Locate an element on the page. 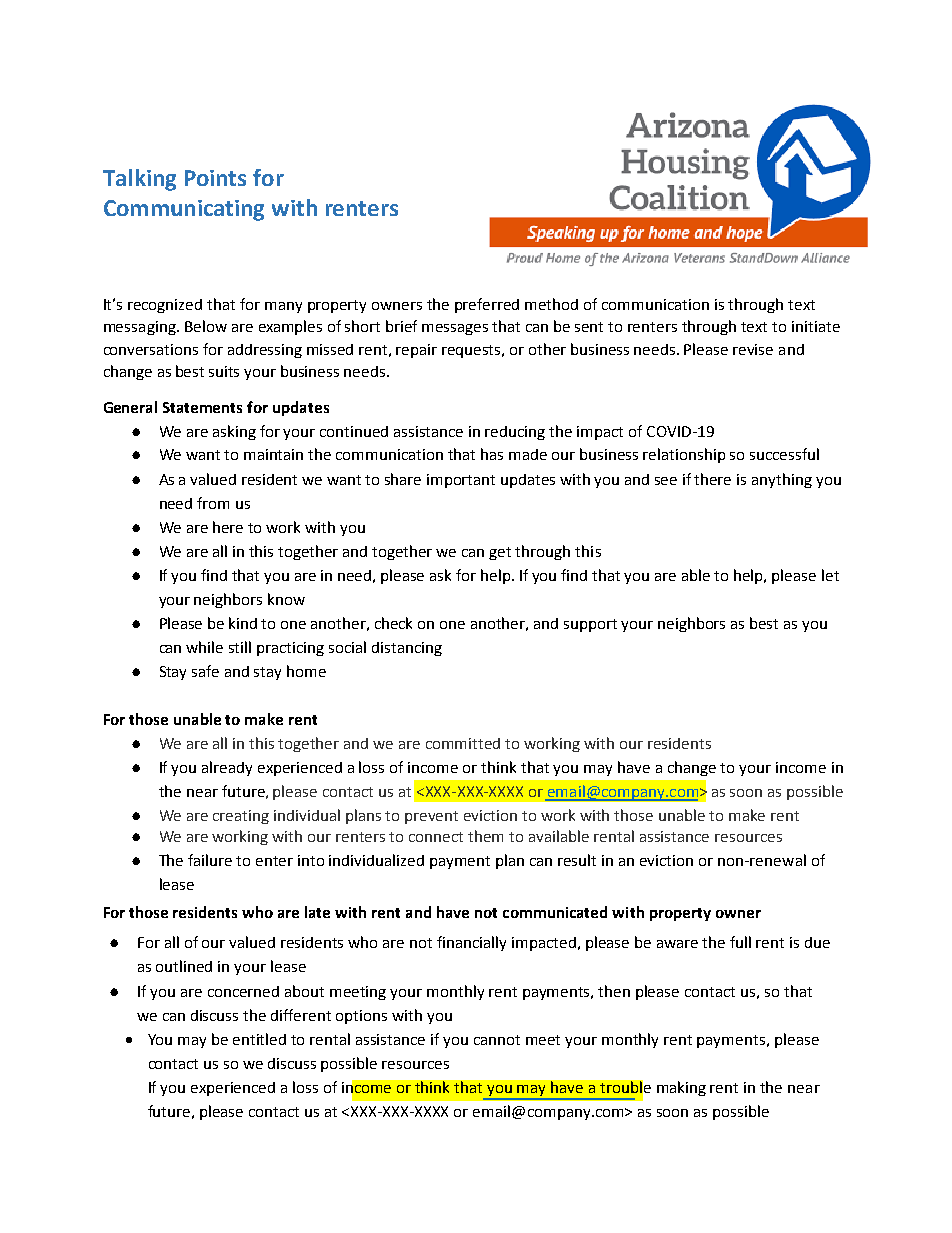 This image has height=1233, width=952. from is located at coordinates (213, 503).
